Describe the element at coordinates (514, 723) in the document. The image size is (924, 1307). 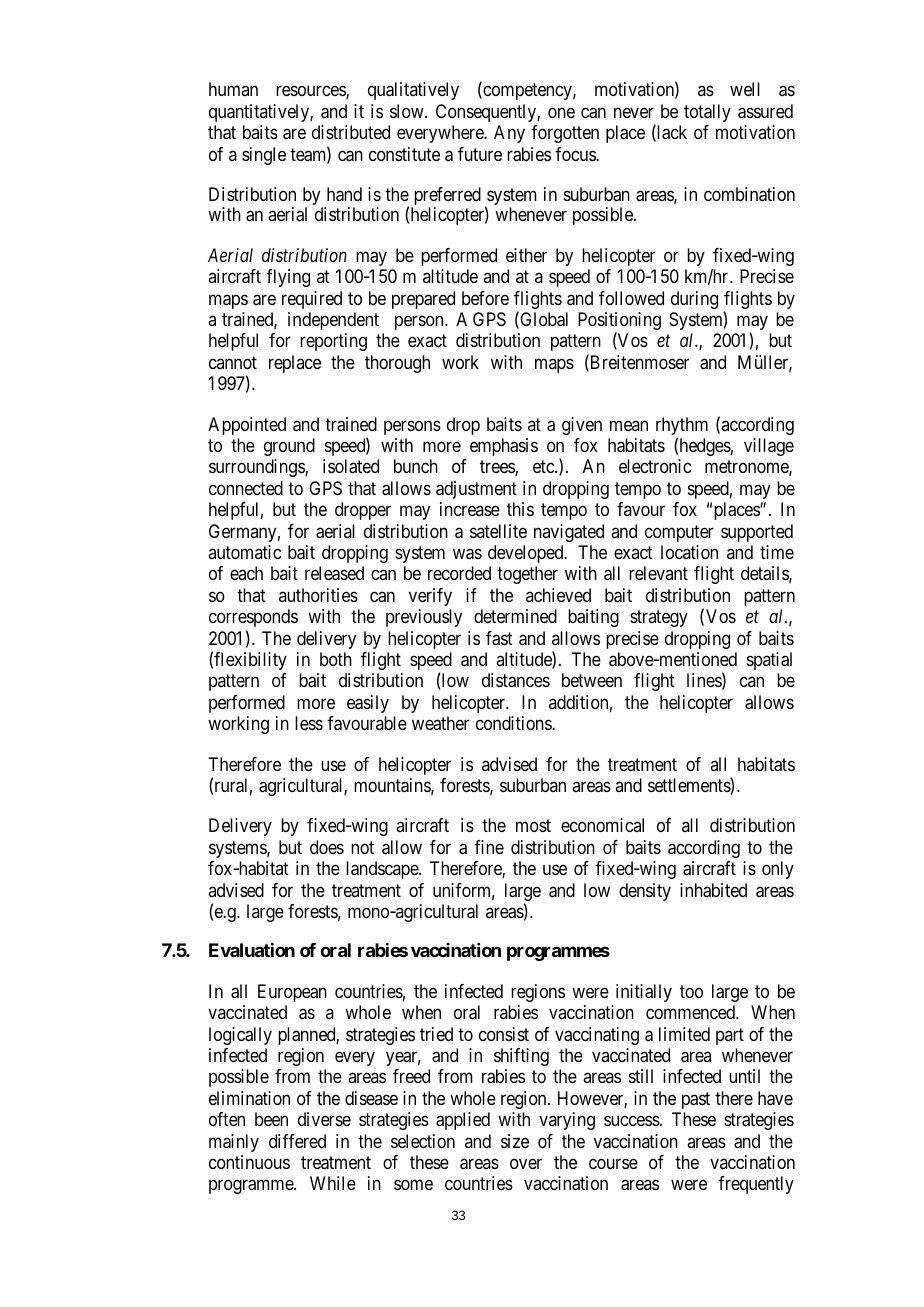
I see `conditions` at that location.
